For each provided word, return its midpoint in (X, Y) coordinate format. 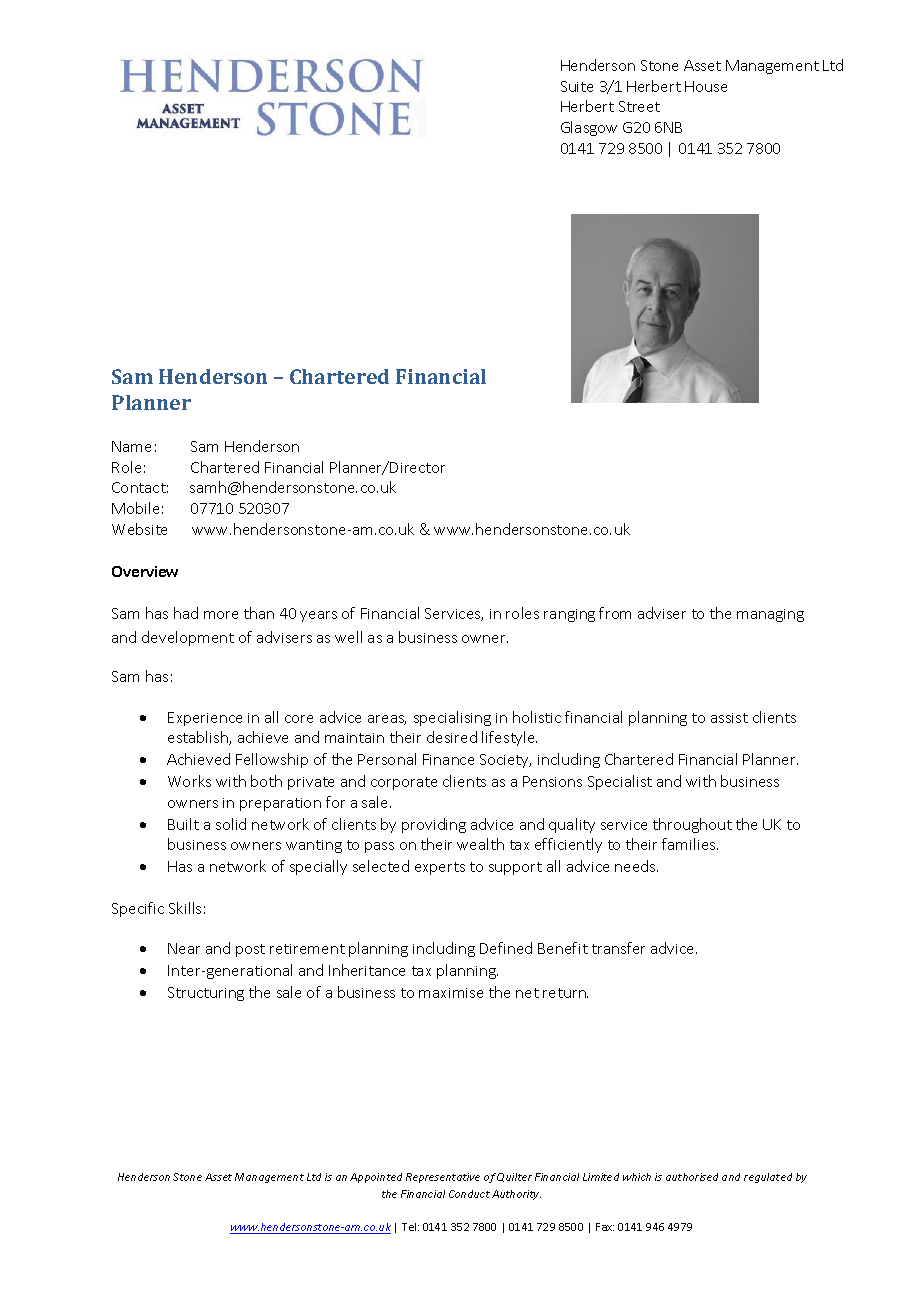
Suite (577, 86)
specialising (452, 718)
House (706, 86)
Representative (443, 1178)
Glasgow (589, 128)
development (188, 638)
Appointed (376, 1178)
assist (729, 718)
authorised (692, 1177)
